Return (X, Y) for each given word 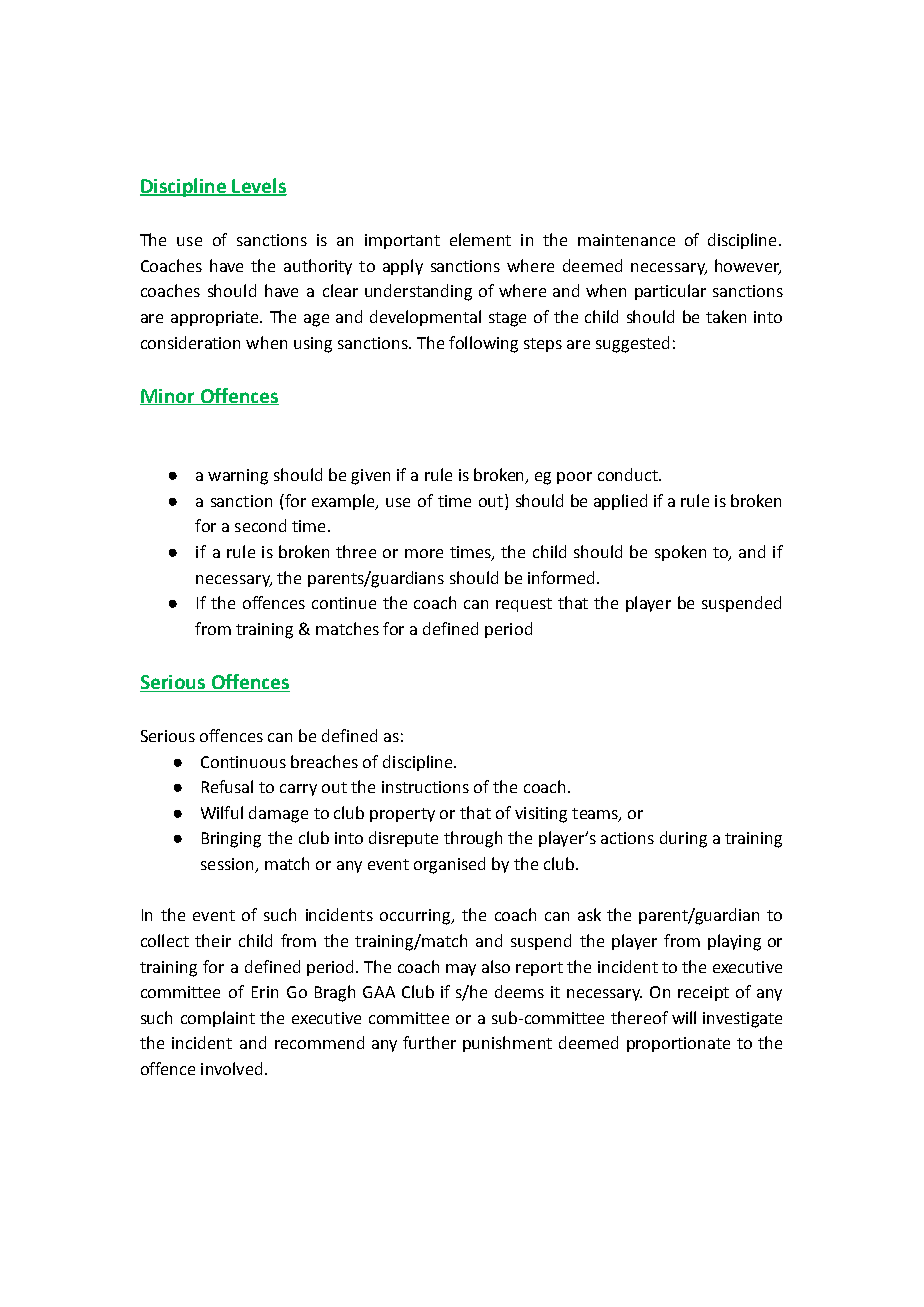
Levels (258, 187)
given (370, 477)
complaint (218, 1019)
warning (238, 477)
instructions (425, 787)
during (683, 839)
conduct (629, 474)
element (480, 239)
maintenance (626, 240)
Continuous (243, 762)
